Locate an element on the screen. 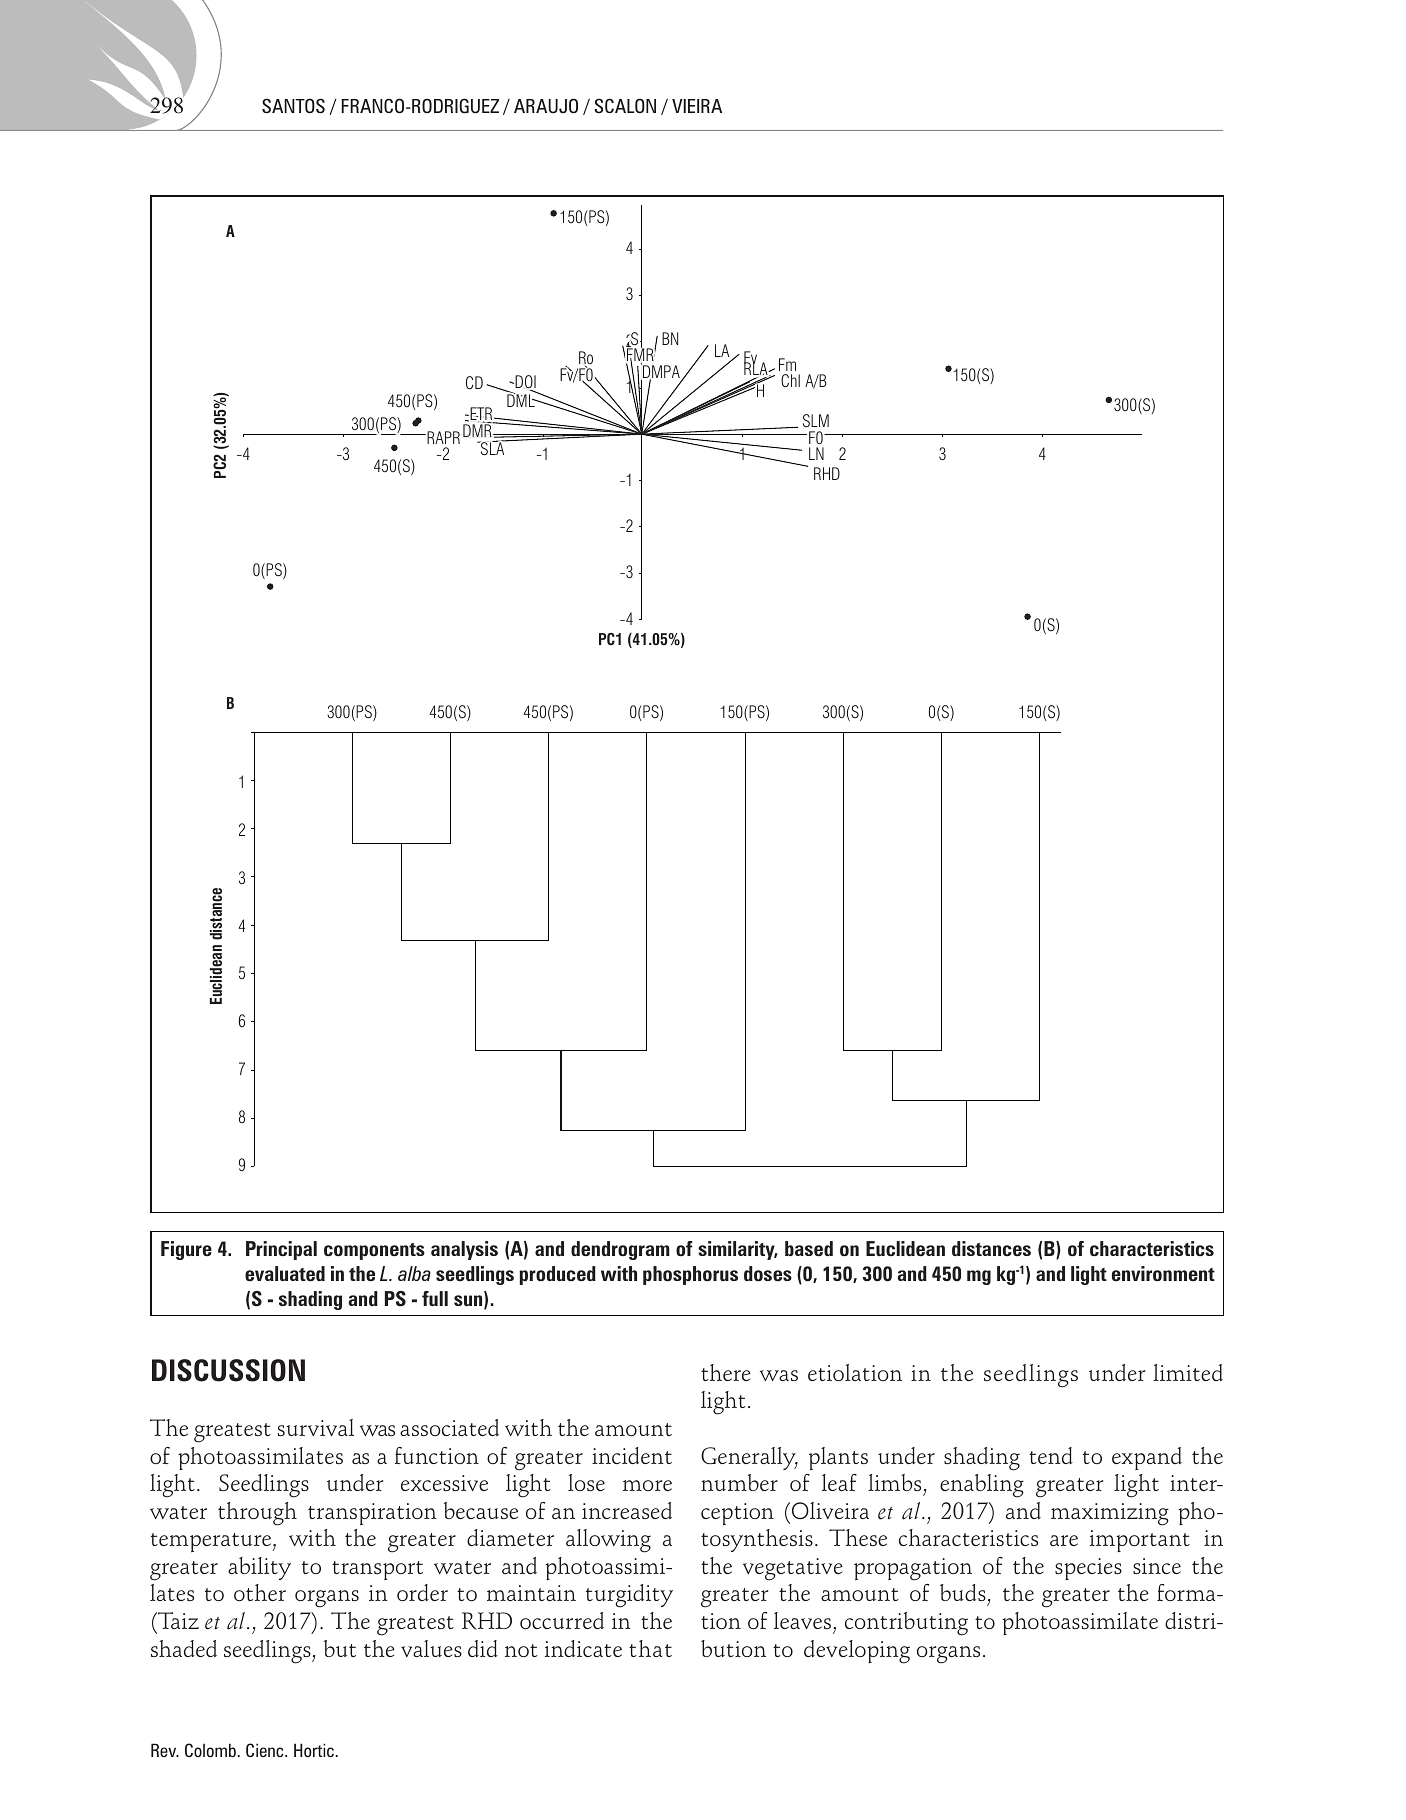 Image resolution: width=1406 pixels, height=1820 pixels. environment is located at coordinates (1163, 1273).
